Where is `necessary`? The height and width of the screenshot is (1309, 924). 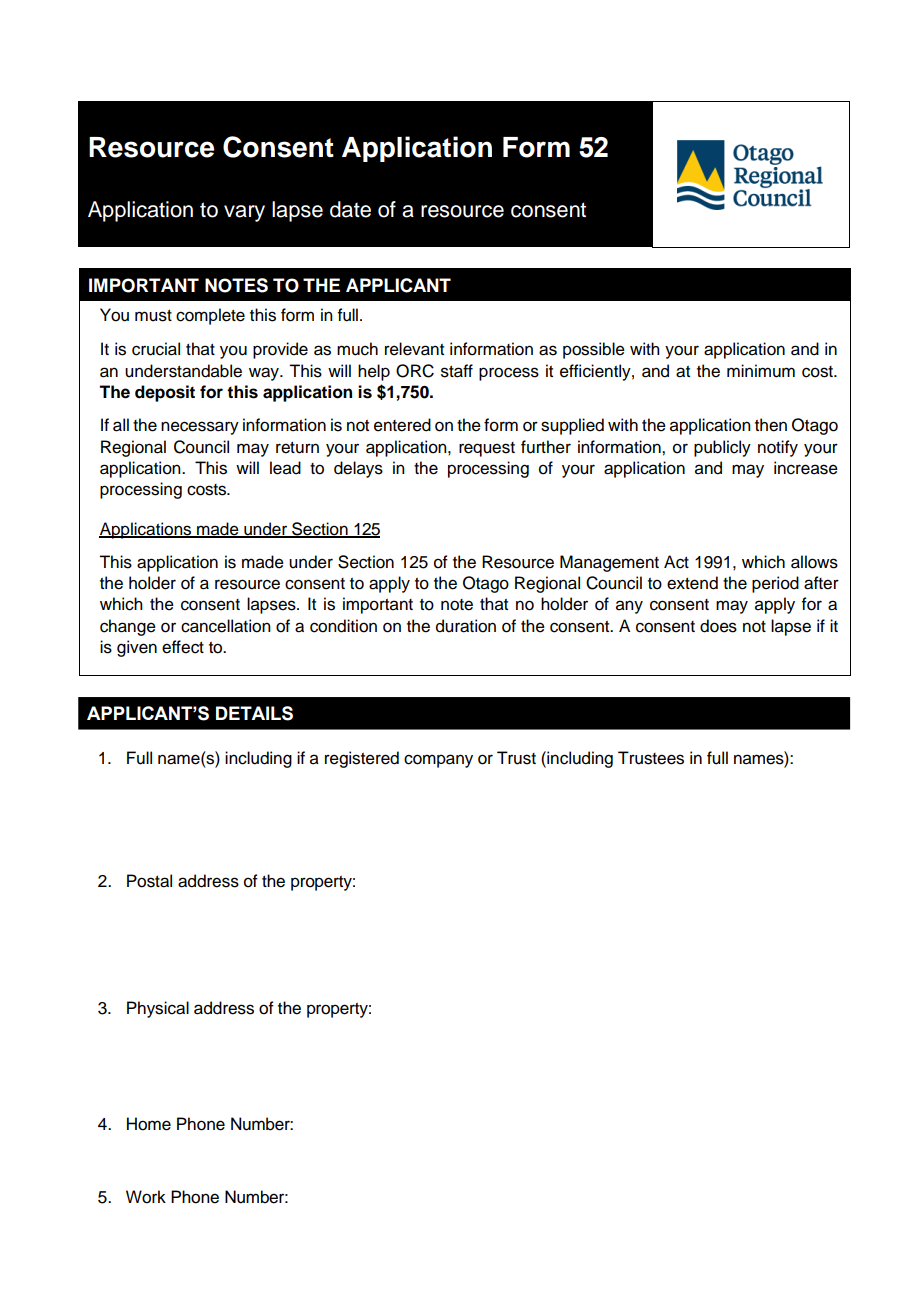
necessary is located at coordinates (200, 428).
